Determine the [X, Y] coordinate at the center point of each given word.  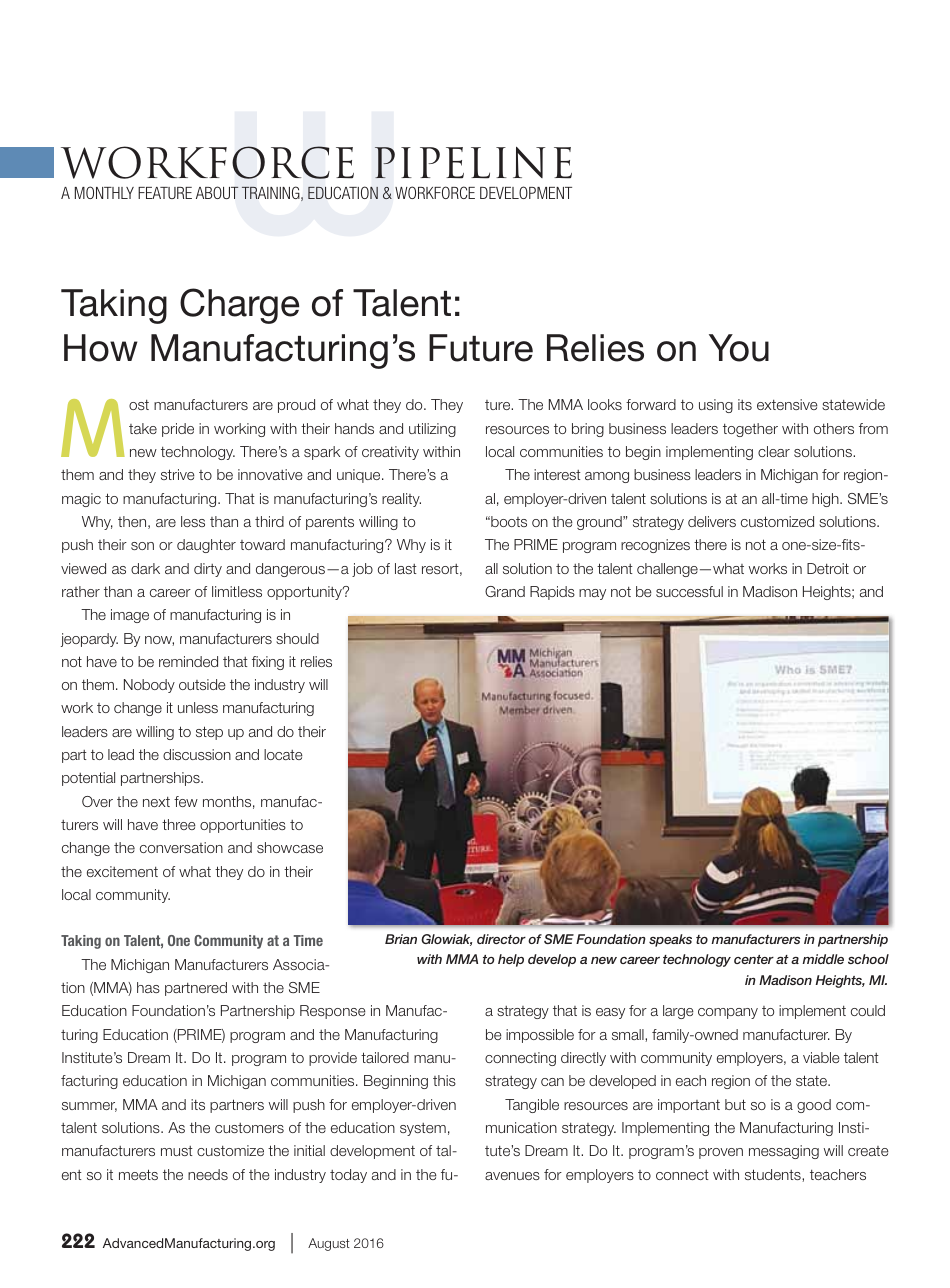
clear [774, 451]
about [217, 192]
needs [208, 1174]
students [774, 1175]
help [511, 960]
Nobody [149, 686]
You [739, 348]
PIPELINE [473, 163]
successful [689, 591]
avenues [512, 1176]
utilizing [432, 430]
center [754, 959]
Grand [505, 591]
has [148, 987]
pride [178, 430]
